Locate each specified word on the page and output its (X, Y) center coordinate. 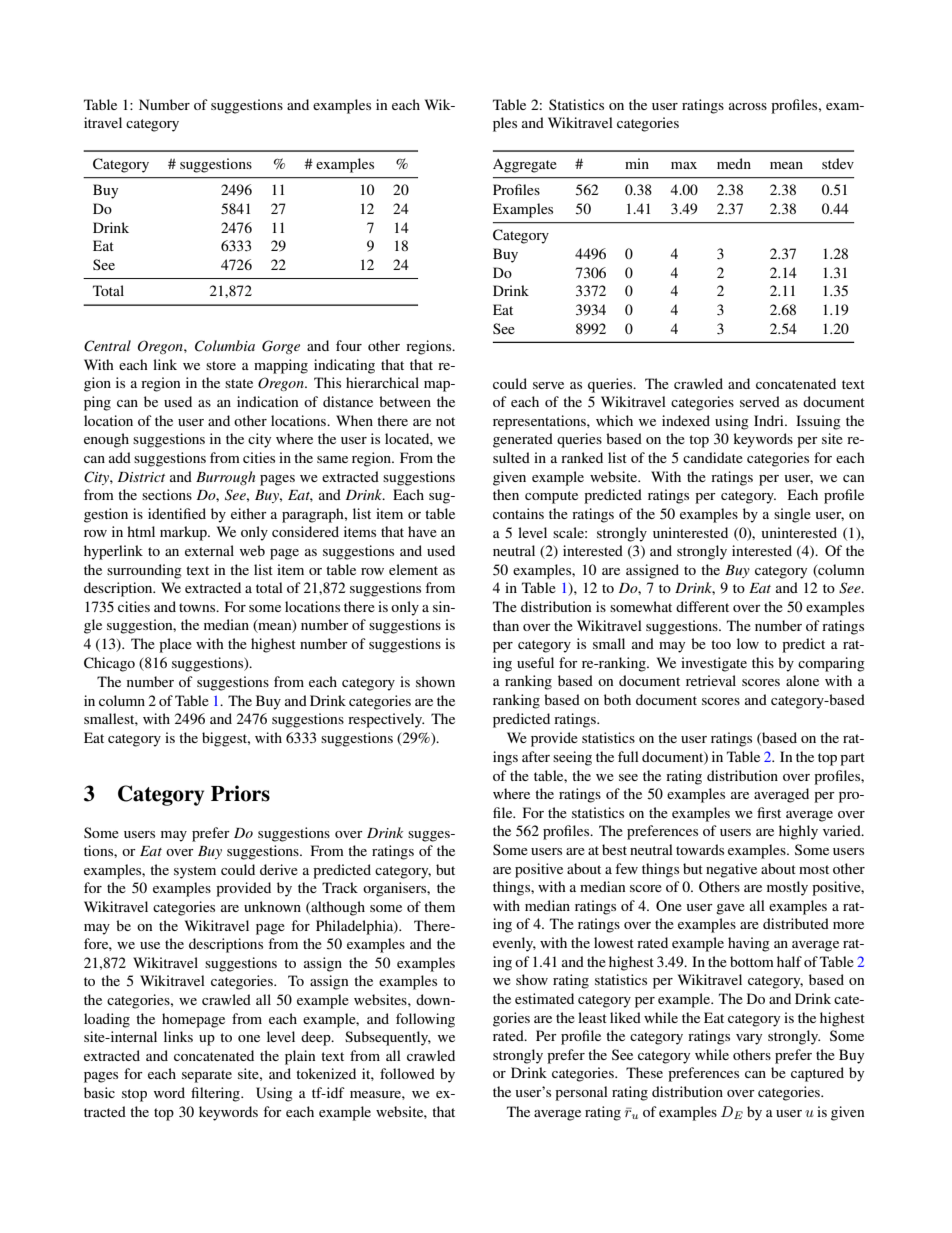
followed (407, 1073)
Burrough (225, 478)
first (769, 812)
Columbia (225, 346)
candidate (713, 457)
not (445, 421)
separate (207, 1076)
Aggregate (525, 166)
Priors (240, 793)
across (748, 106)
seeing (572, 758)
